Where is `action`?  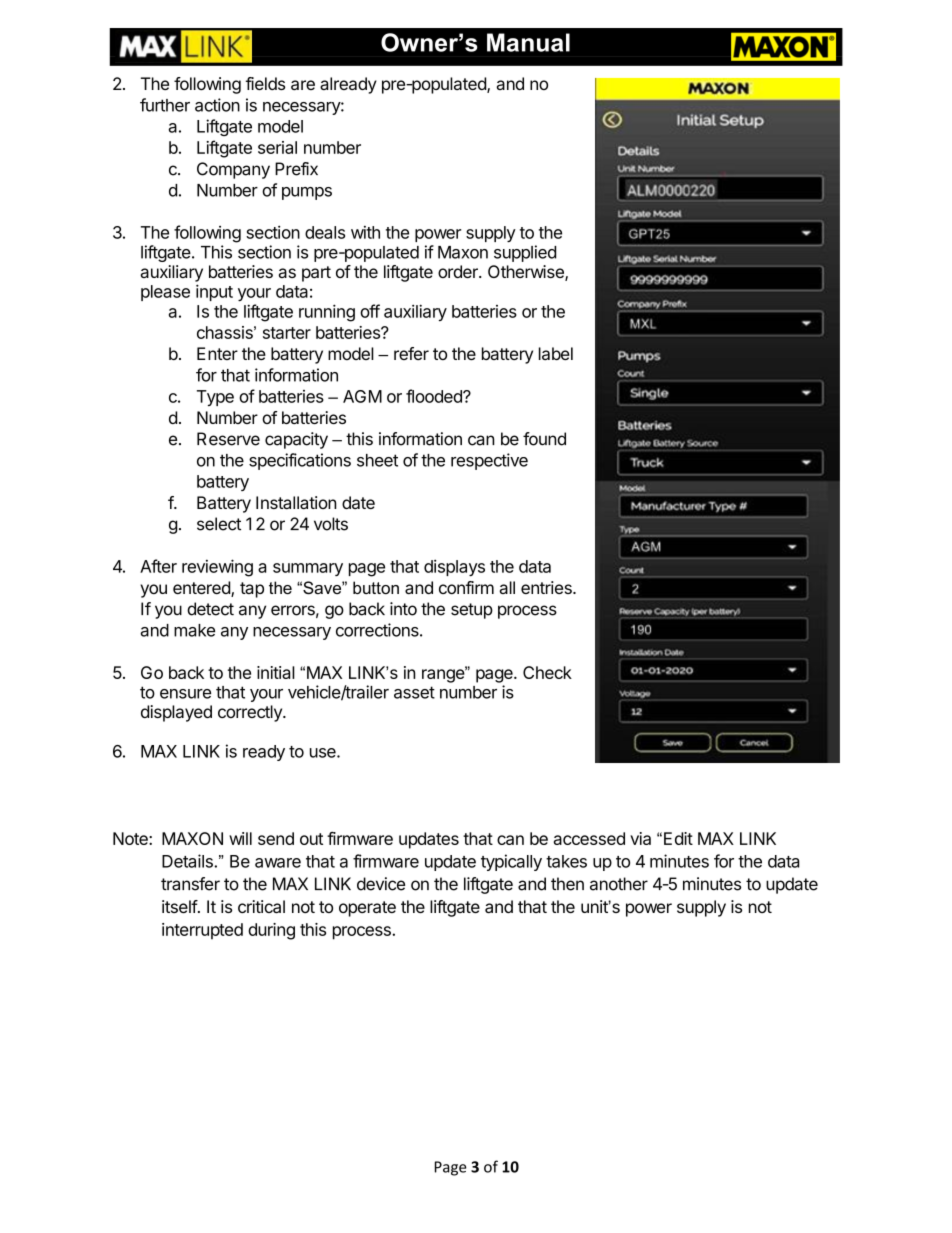
action is located at coordinates (217, 105).
